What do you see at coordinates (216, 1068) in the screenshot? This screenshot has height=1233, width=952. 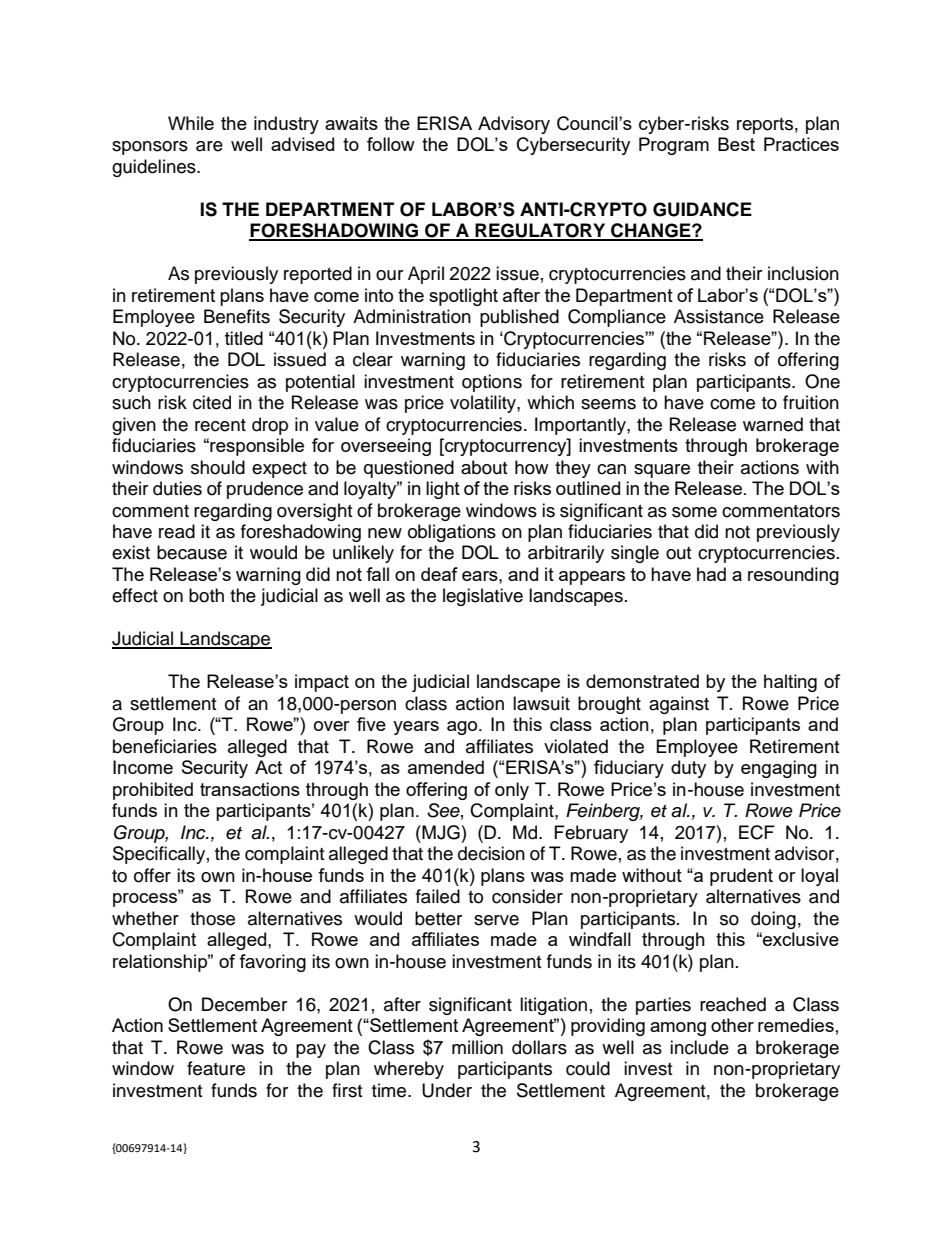 I see `feature` at bounding box center [216, 1068].
